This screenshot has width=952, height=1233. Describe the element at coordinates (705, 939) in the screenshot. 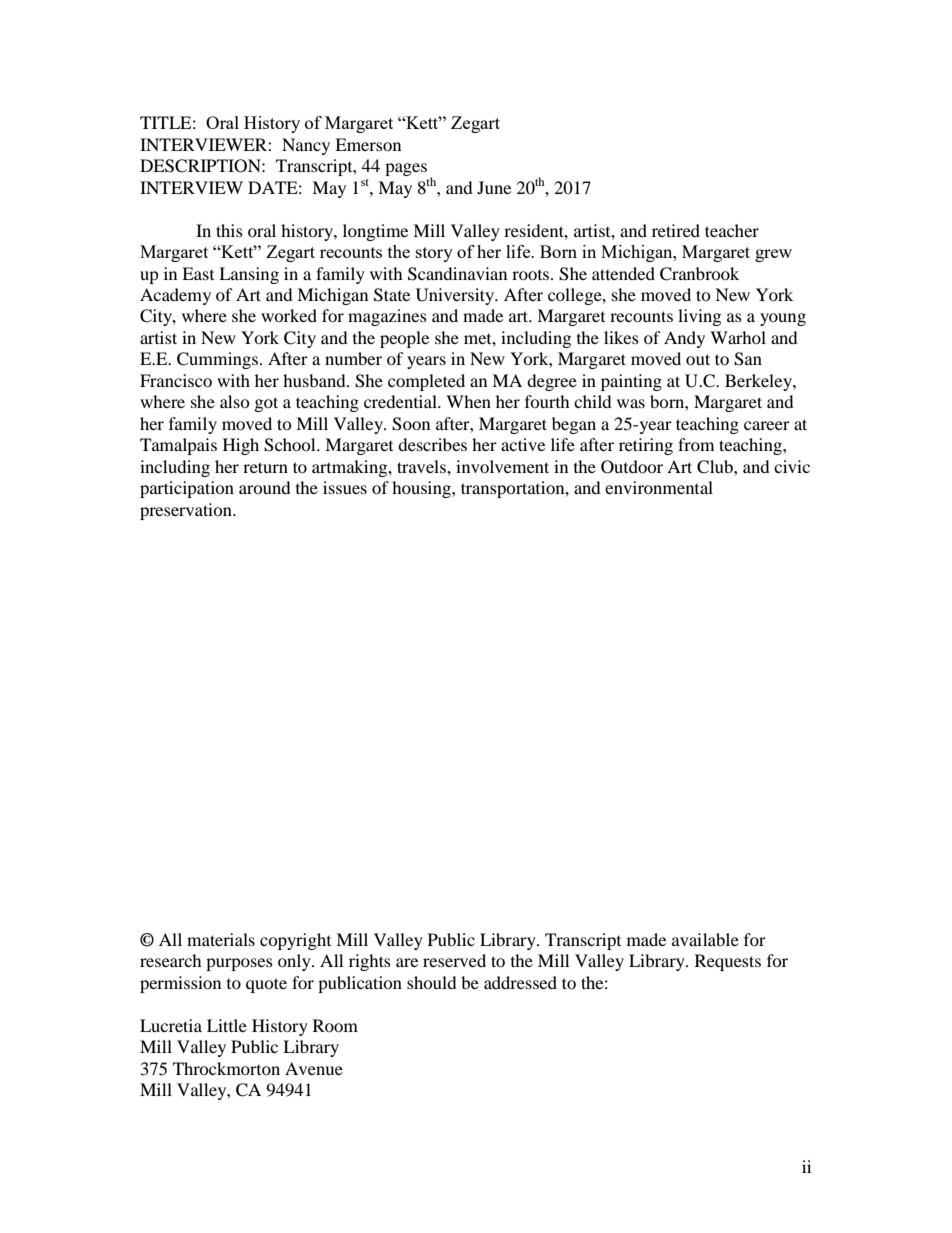

I see `available` at that location.
